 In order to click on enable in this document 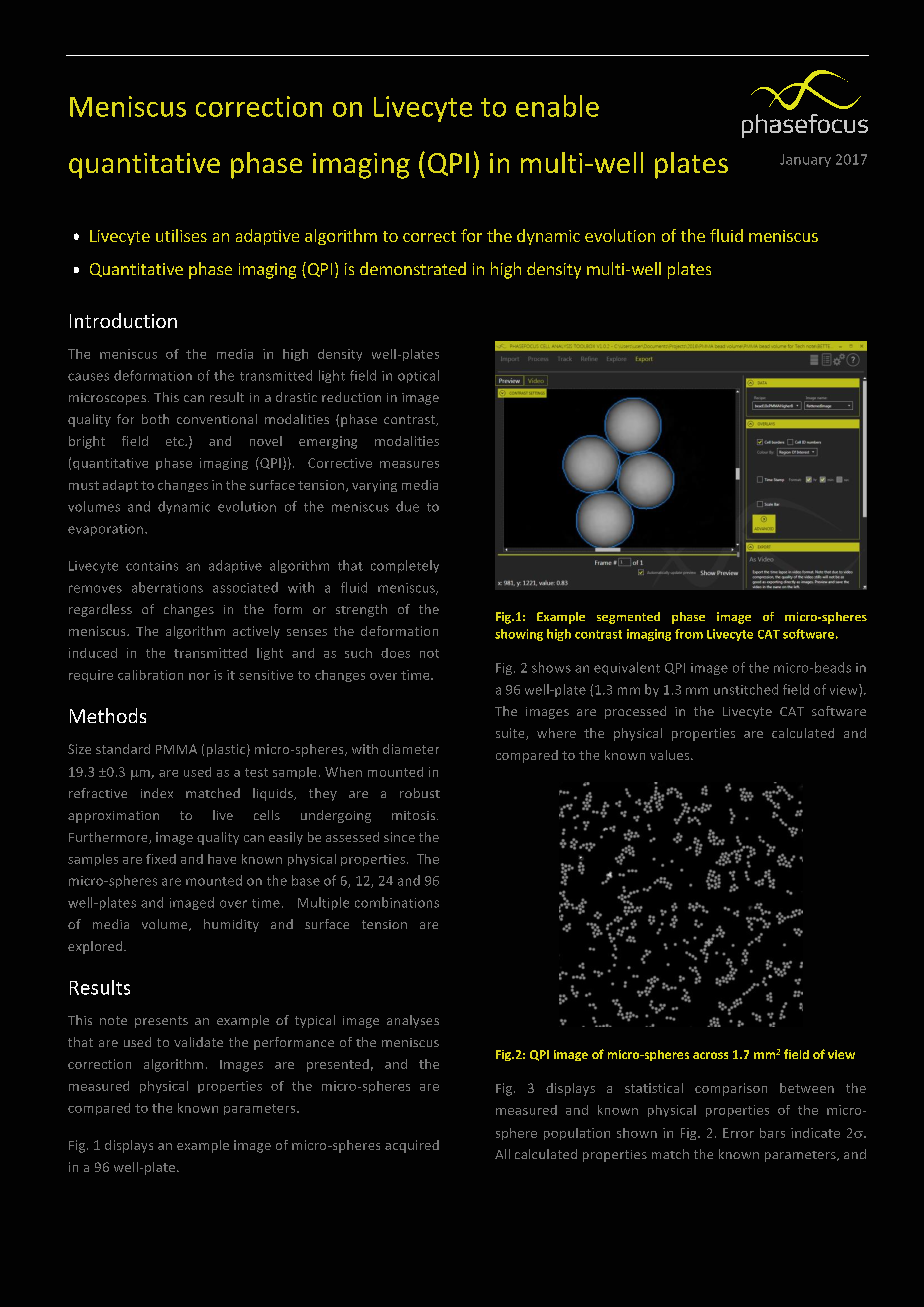, I will do `click(557, 106)`.
